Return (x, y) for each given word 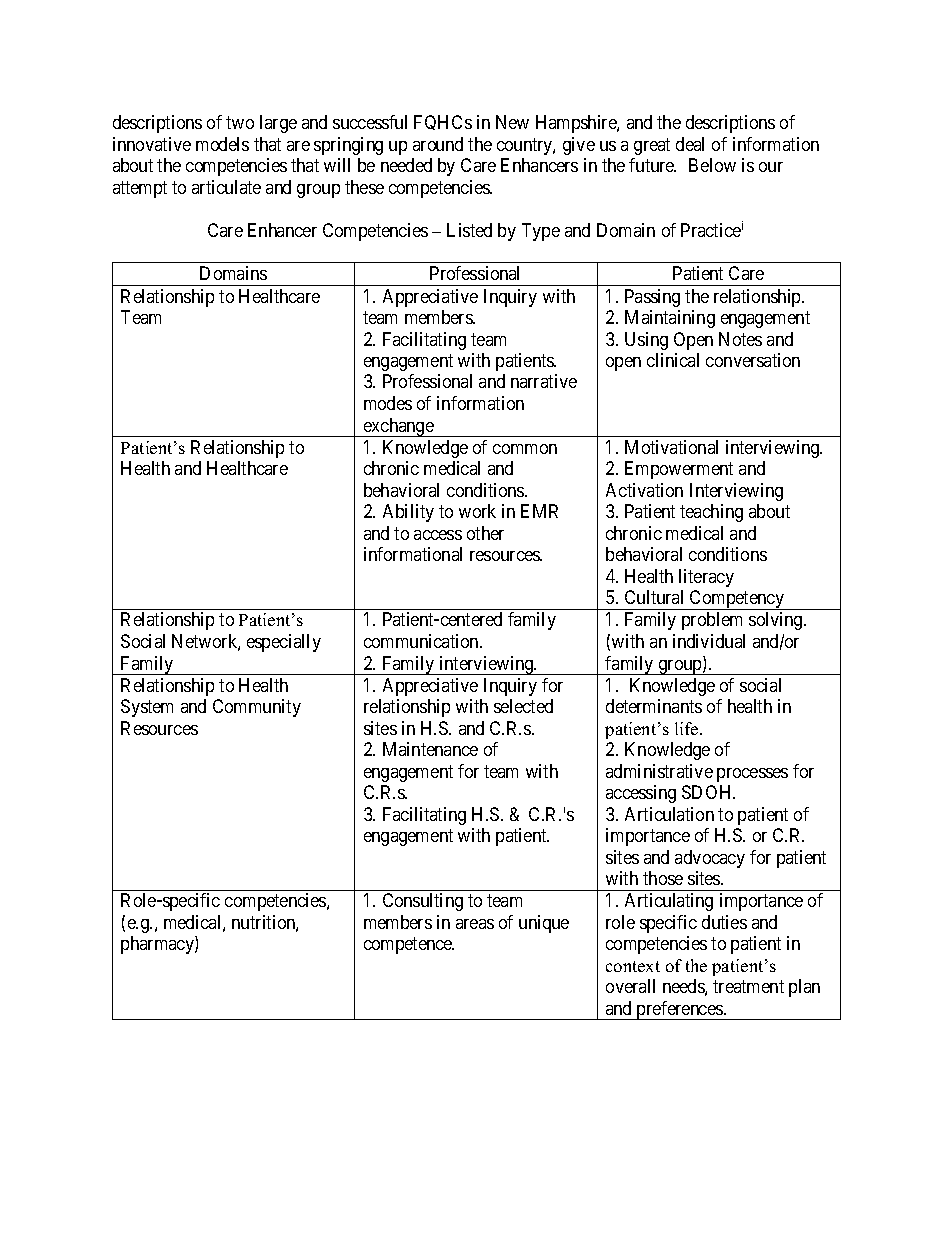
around (438, 144)
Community (257, 708)
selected (523, 706)
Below (712, 165)
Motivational (671, 447)
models (222, 144)
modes (388, 403)
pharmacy (158, 945)
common (525, 449)
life (688, 728)
